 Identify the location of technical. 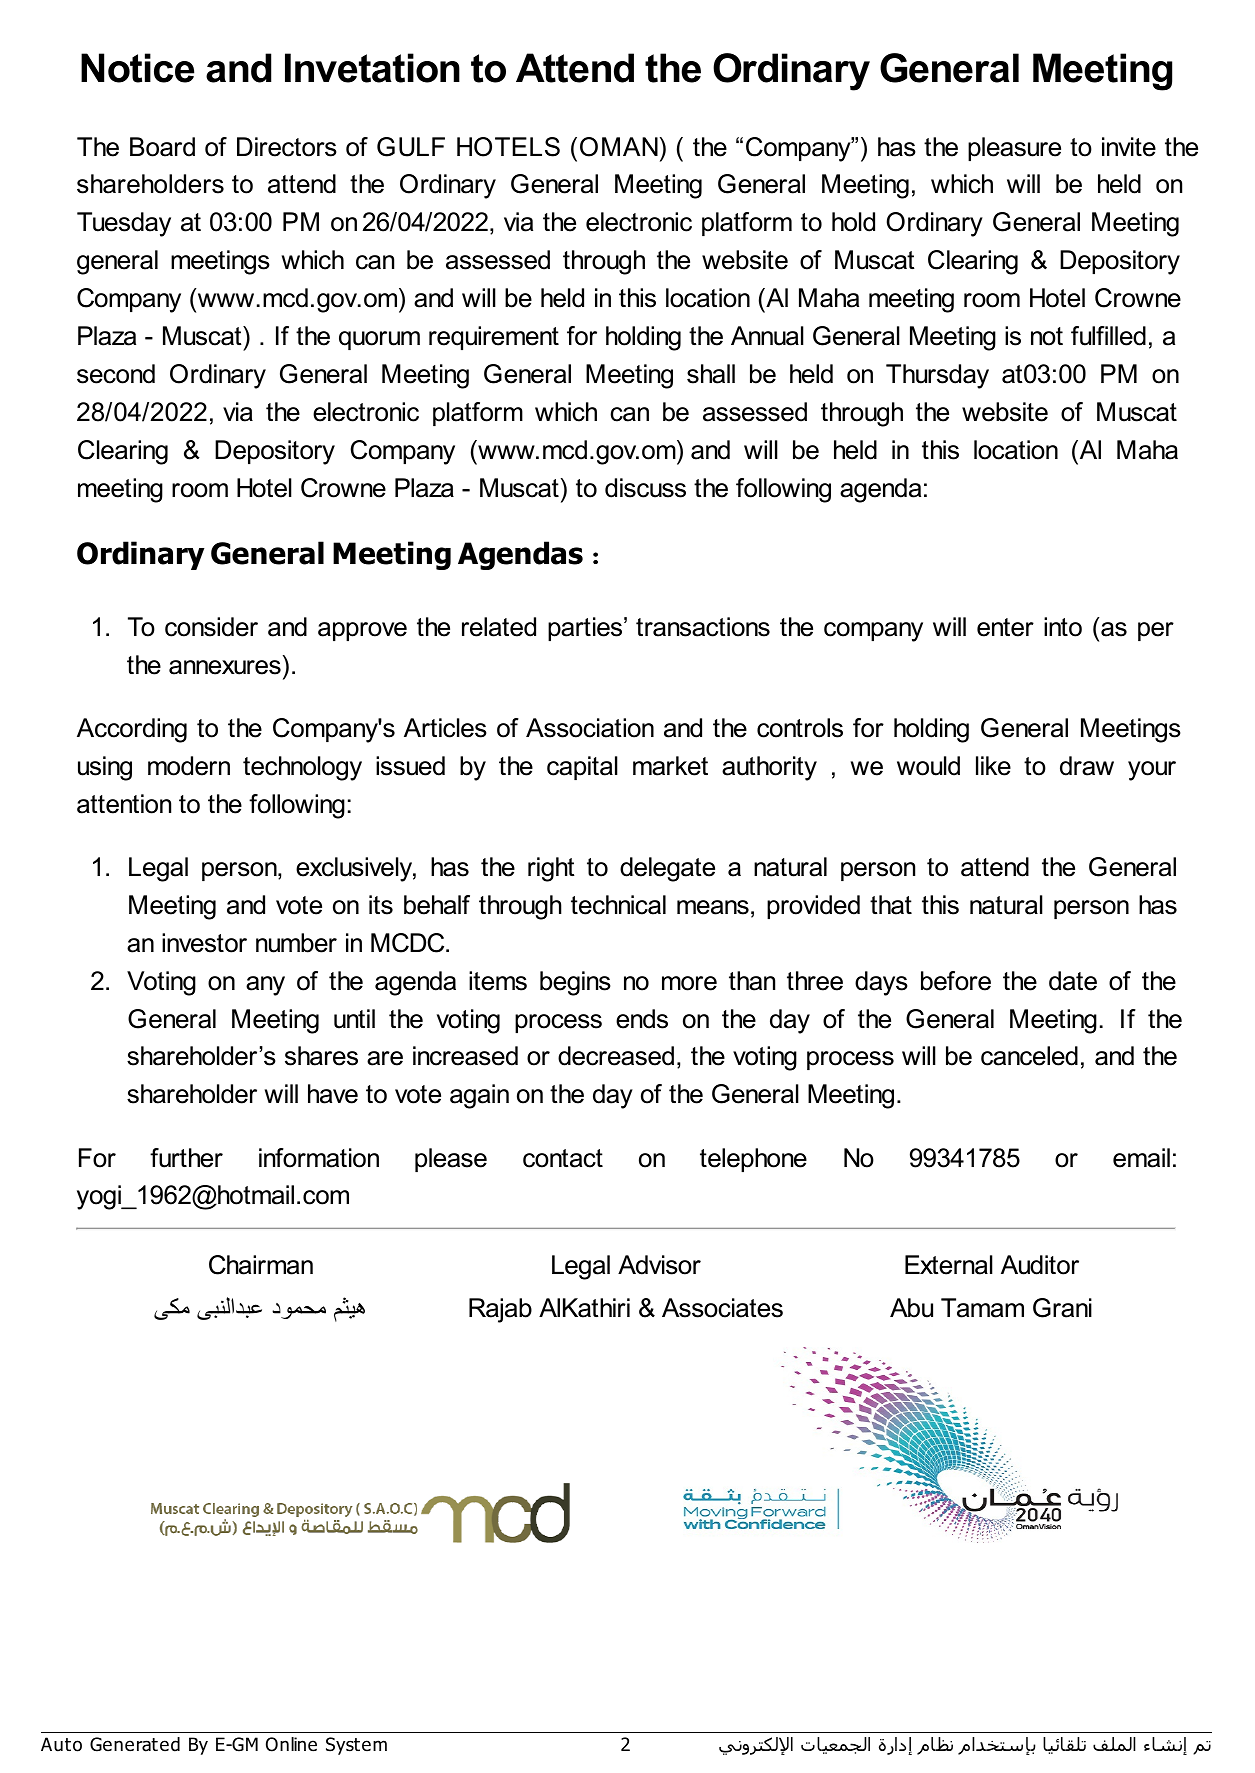
(618, 905).
